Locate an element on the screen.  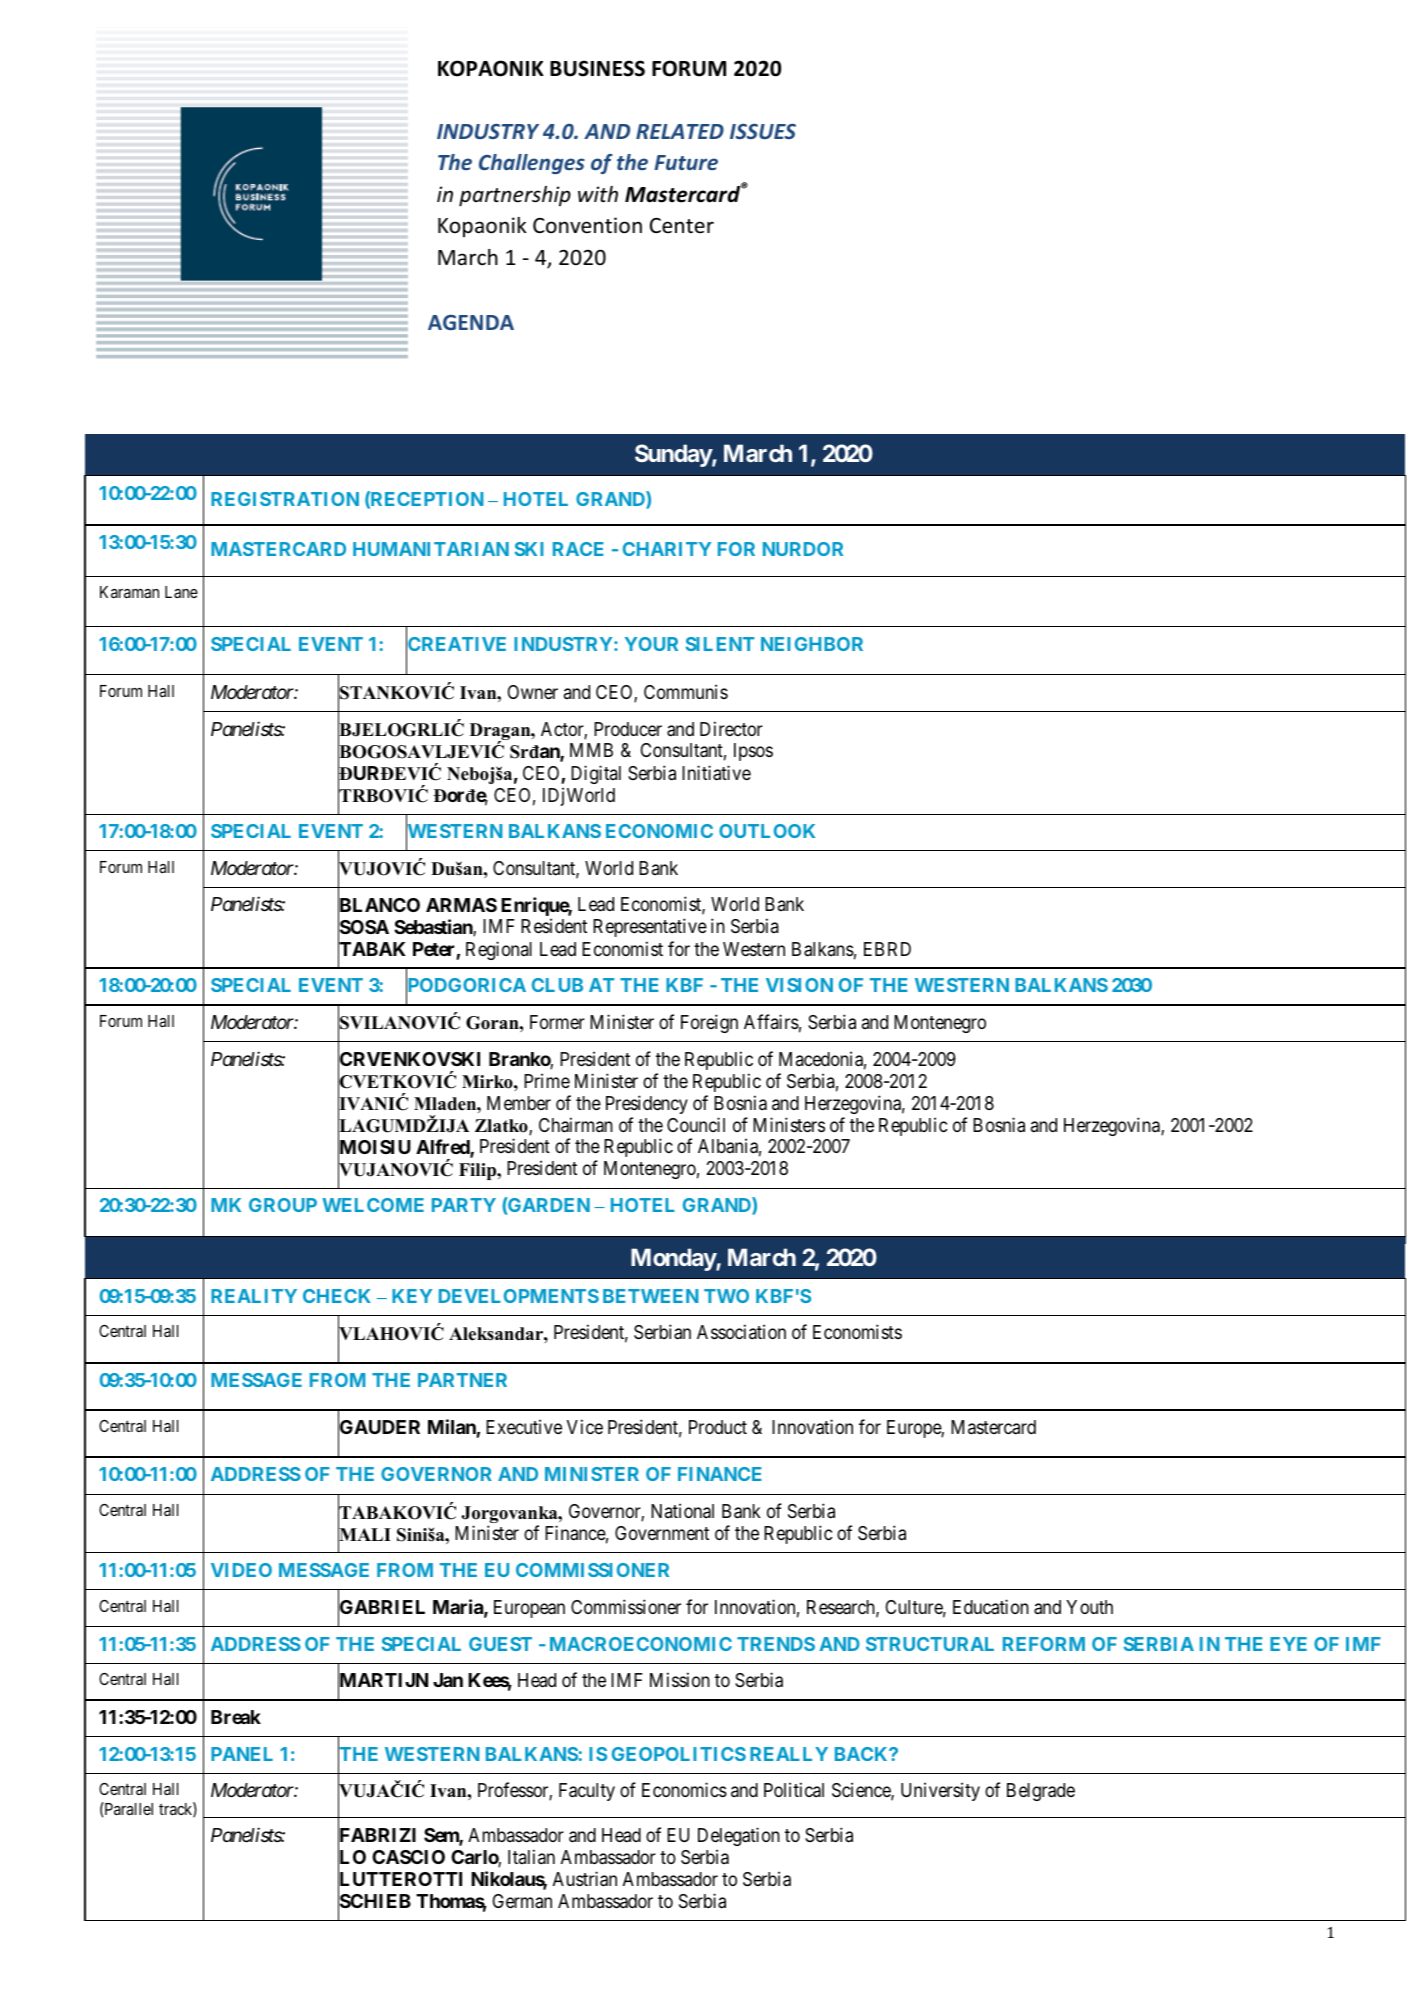
Foreign is located at coordinates (709, 1023).
